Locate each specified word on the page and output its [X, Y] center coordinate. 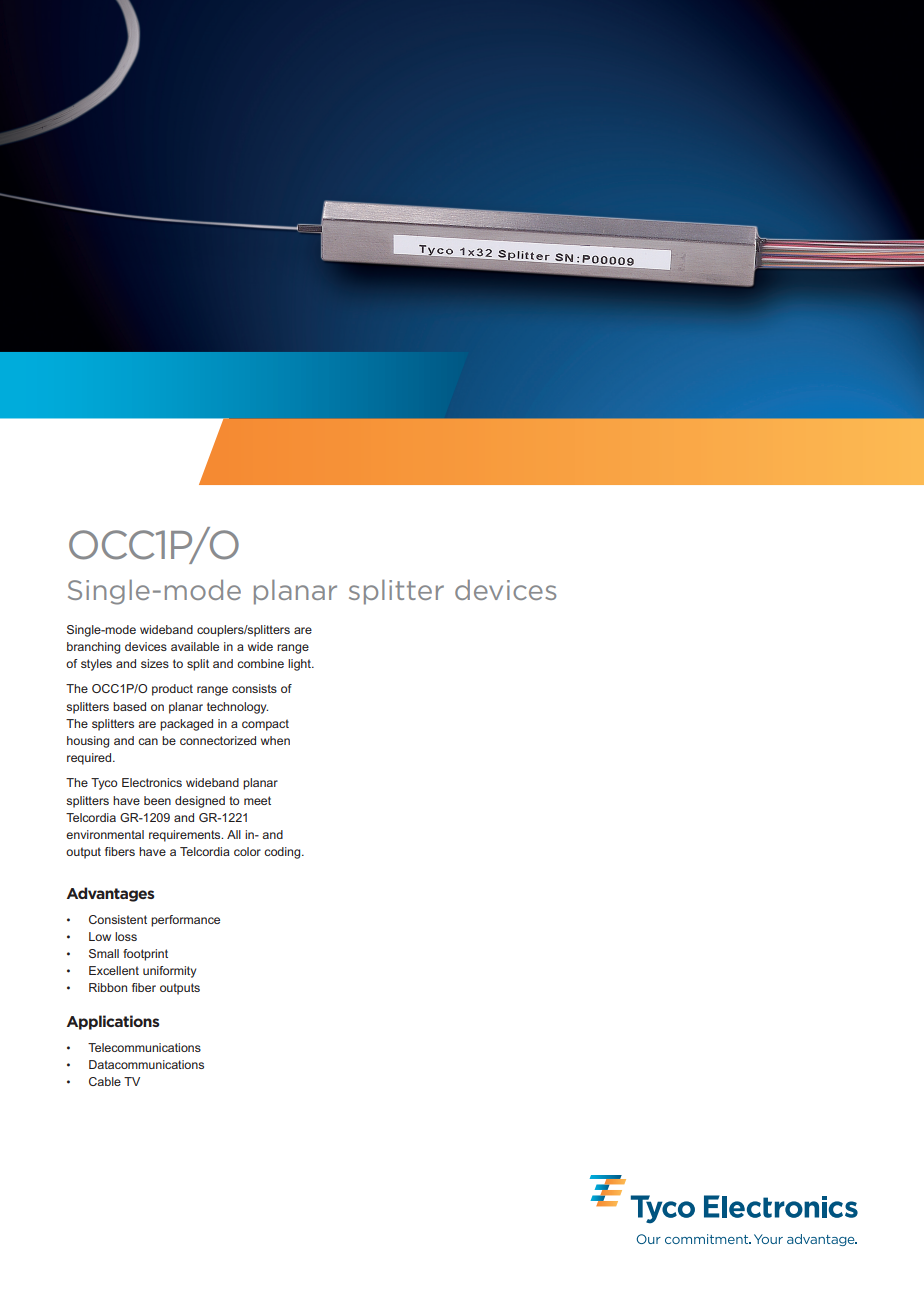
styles [96, 665]
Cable [105, 1081]
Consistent [118, 919]
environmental [105, 834]
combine [260, 663]
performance [185, 921]
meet [257, 800]
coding [283, 853]
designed [200, 802]
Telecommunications [144, 1047]
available [195, 646]
